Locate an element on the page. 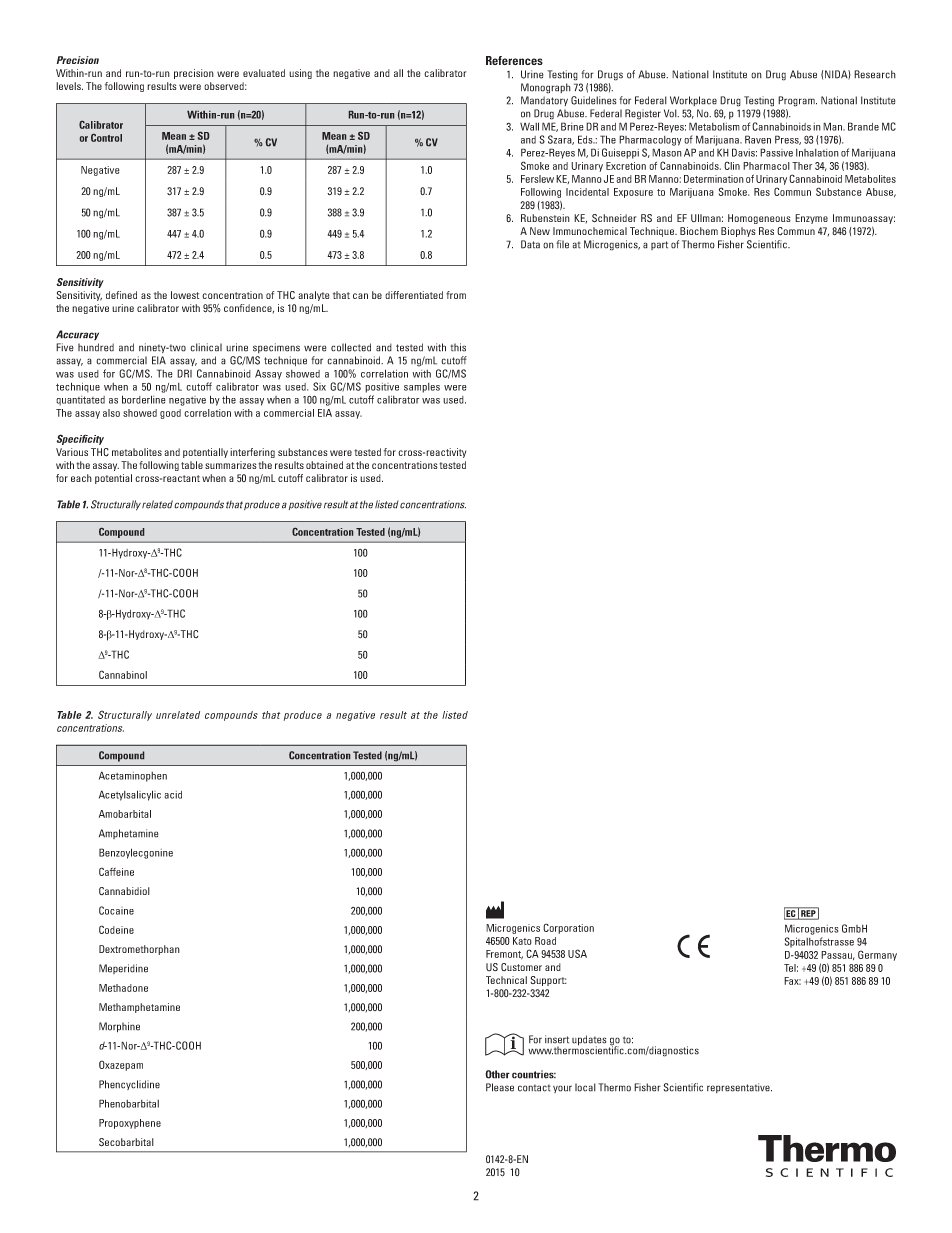 Image resolution: width=952 pixels, height=1233 pixels. good is located at coordinates (170, 414).
